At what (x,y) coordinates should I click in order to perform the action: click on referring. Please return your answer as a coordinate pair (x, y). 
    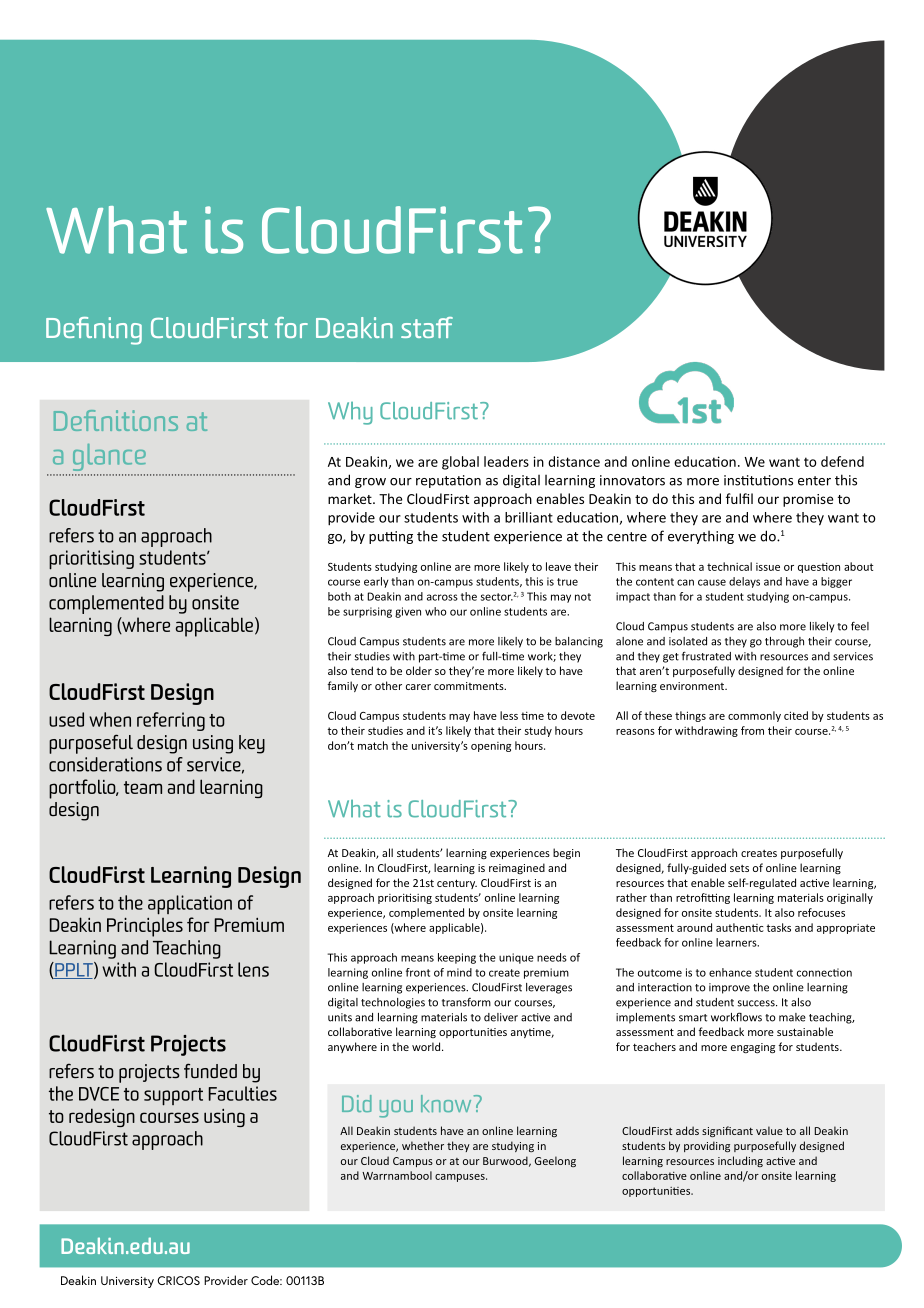
    Looking at the image, I should click on (171, 721).
